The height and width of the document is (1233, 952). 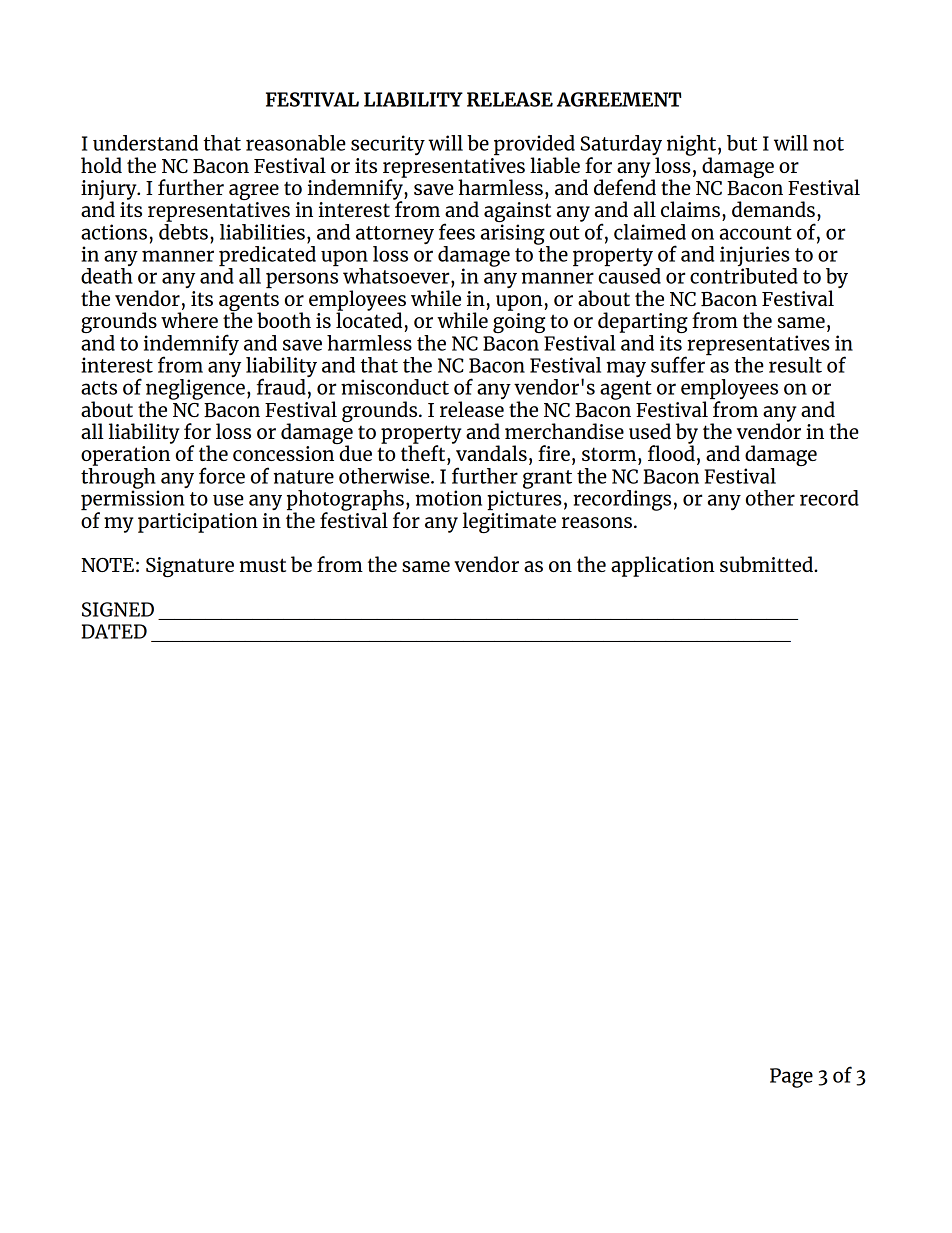 I want to click on SIGNED, so click(x=118, y=609).
